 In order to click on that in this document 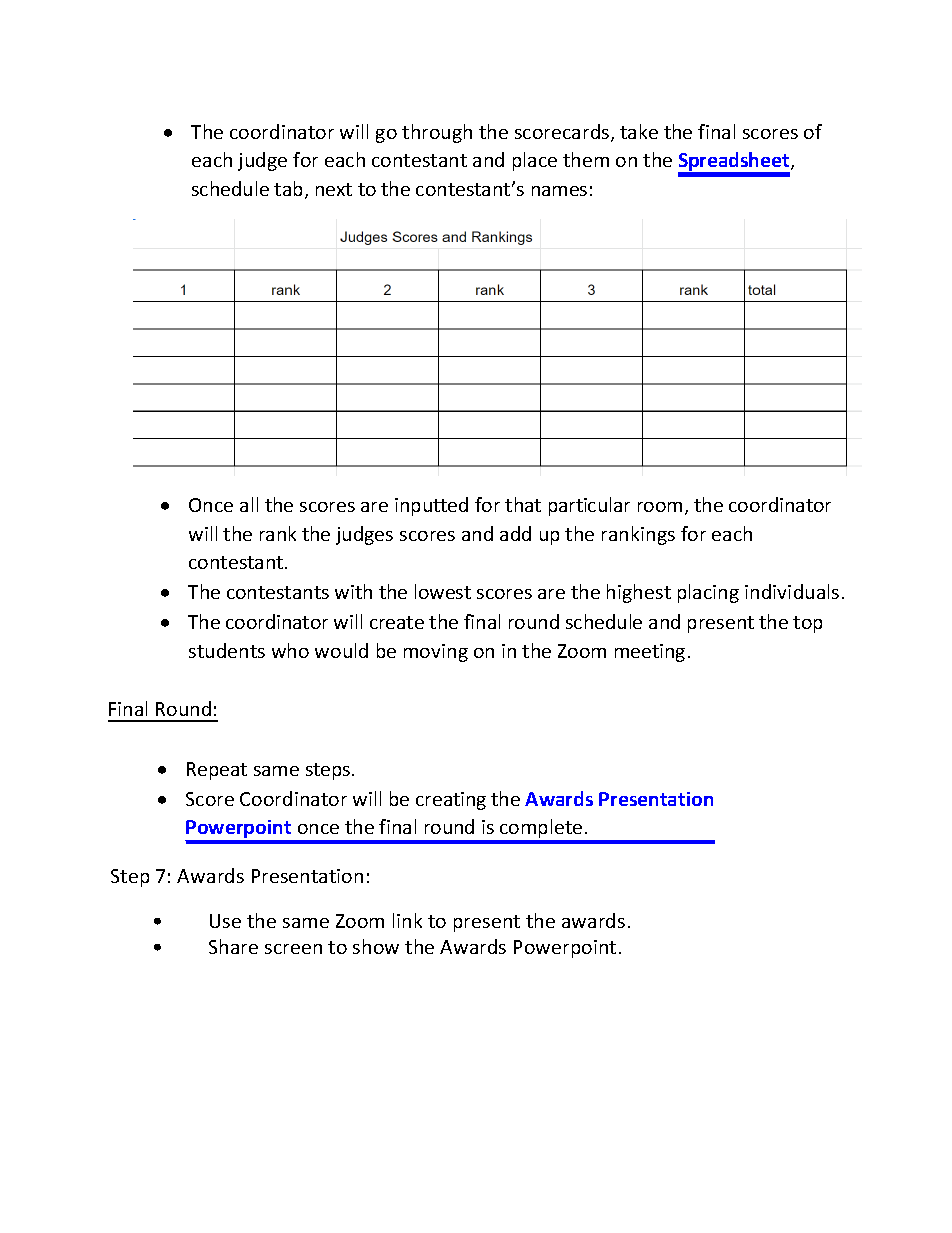, I will do `click(523, 504)`.
